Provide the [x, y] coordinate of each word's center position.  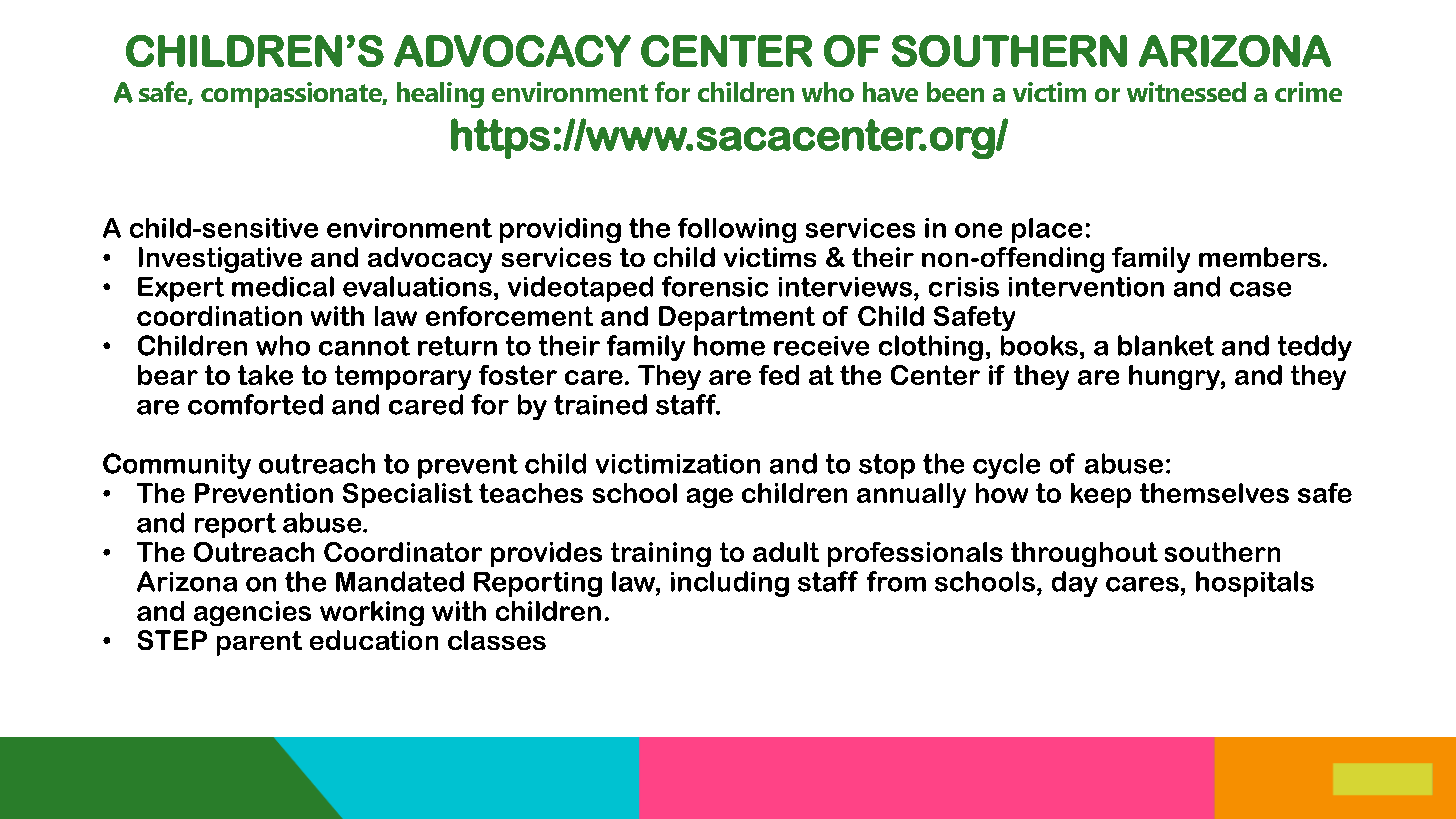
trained [600, 404]
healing [440, 95]
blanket [1166, 345]
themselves [1214, 493]
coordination [219, 316]
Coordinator [403, 552]
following [737, 230]
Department [737, 318]
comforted [255, 404]
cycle [1006, 466]
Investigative [220, 260]
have [890, 92]
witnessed [1186, 92]
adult [786, 552]
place [1047, 230]
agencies [252, 613]
